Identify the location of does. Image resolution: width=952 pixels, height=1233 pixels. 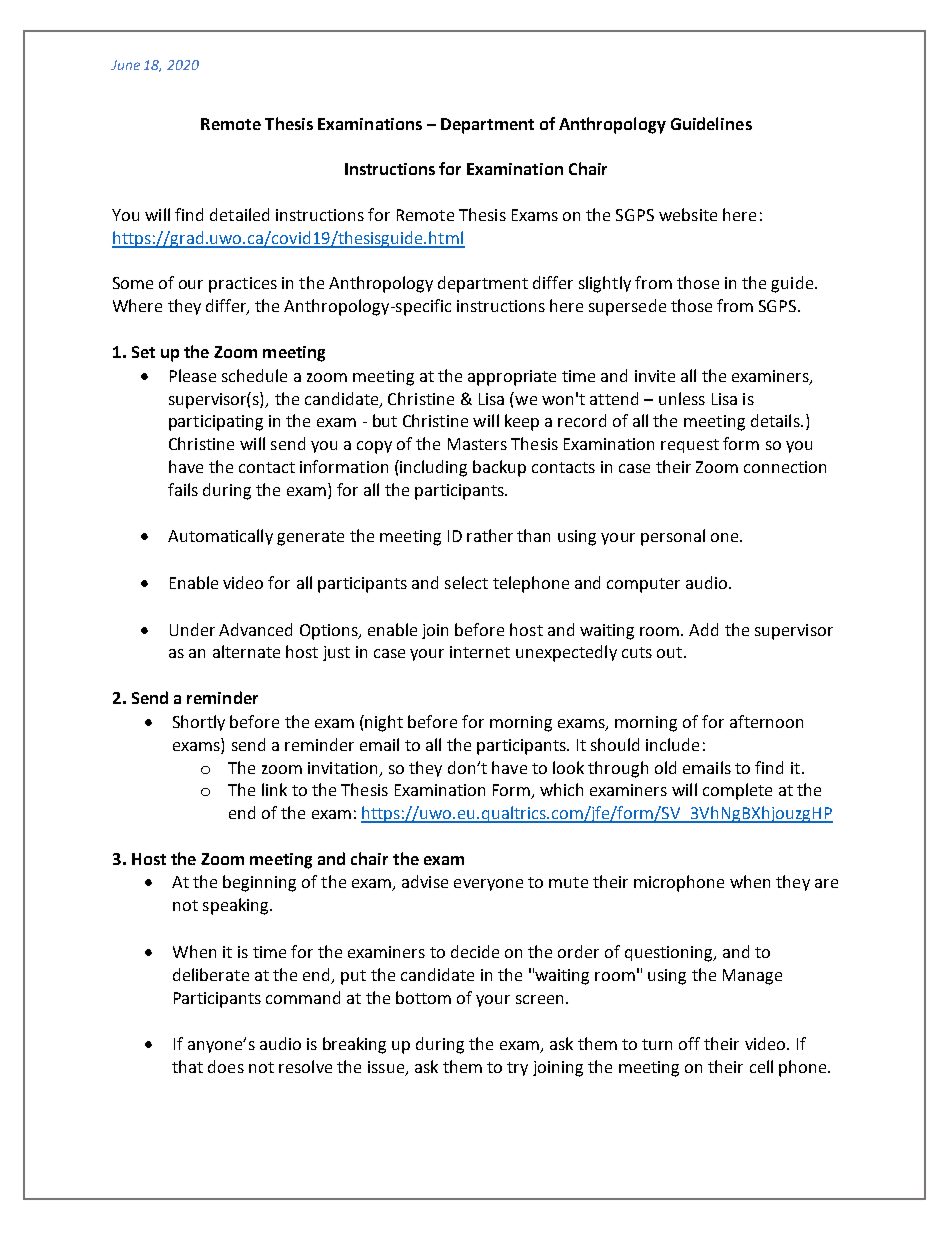
(226, 1066).
